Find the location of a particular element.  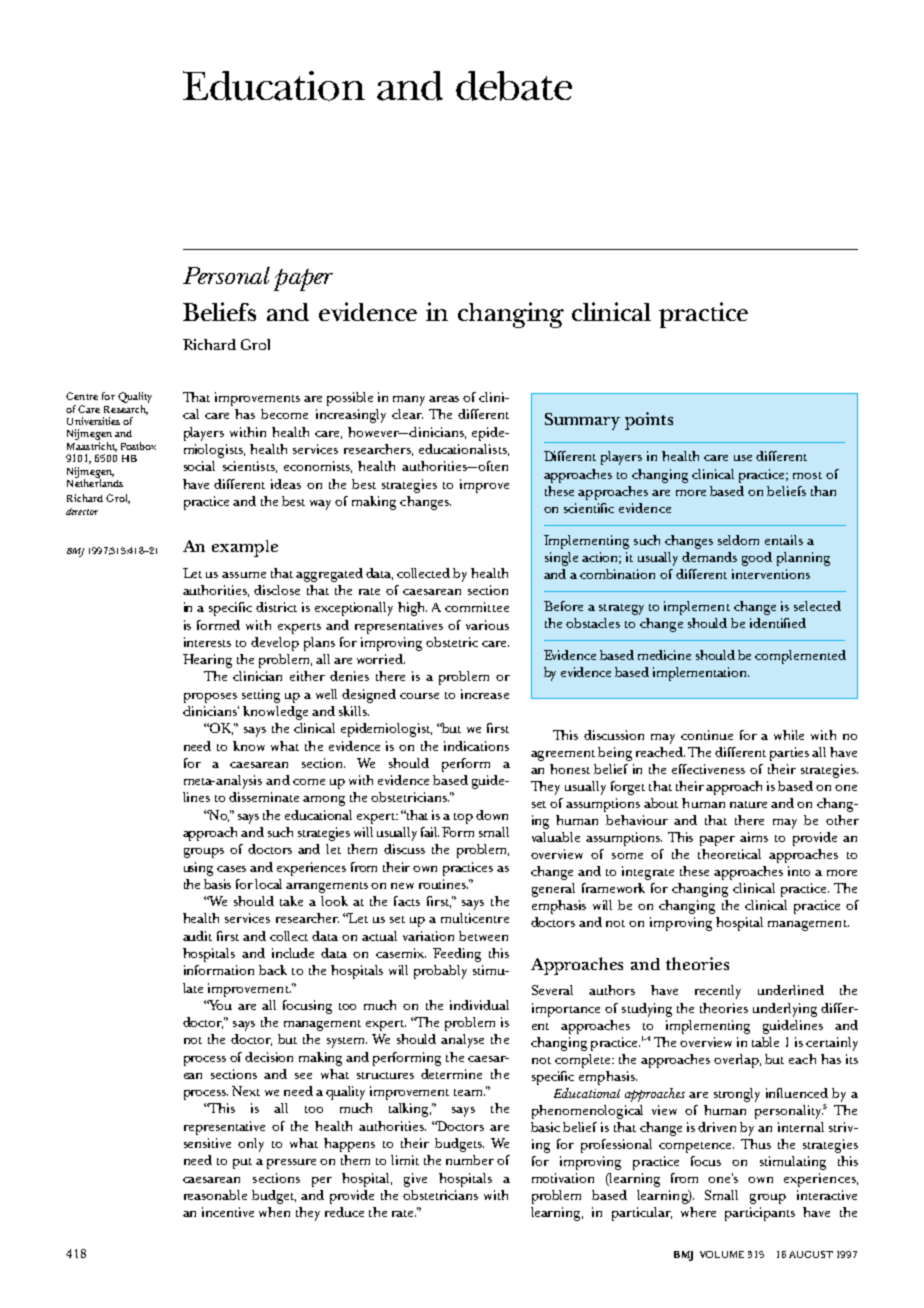

increase is located at coordinates (485, 694).
